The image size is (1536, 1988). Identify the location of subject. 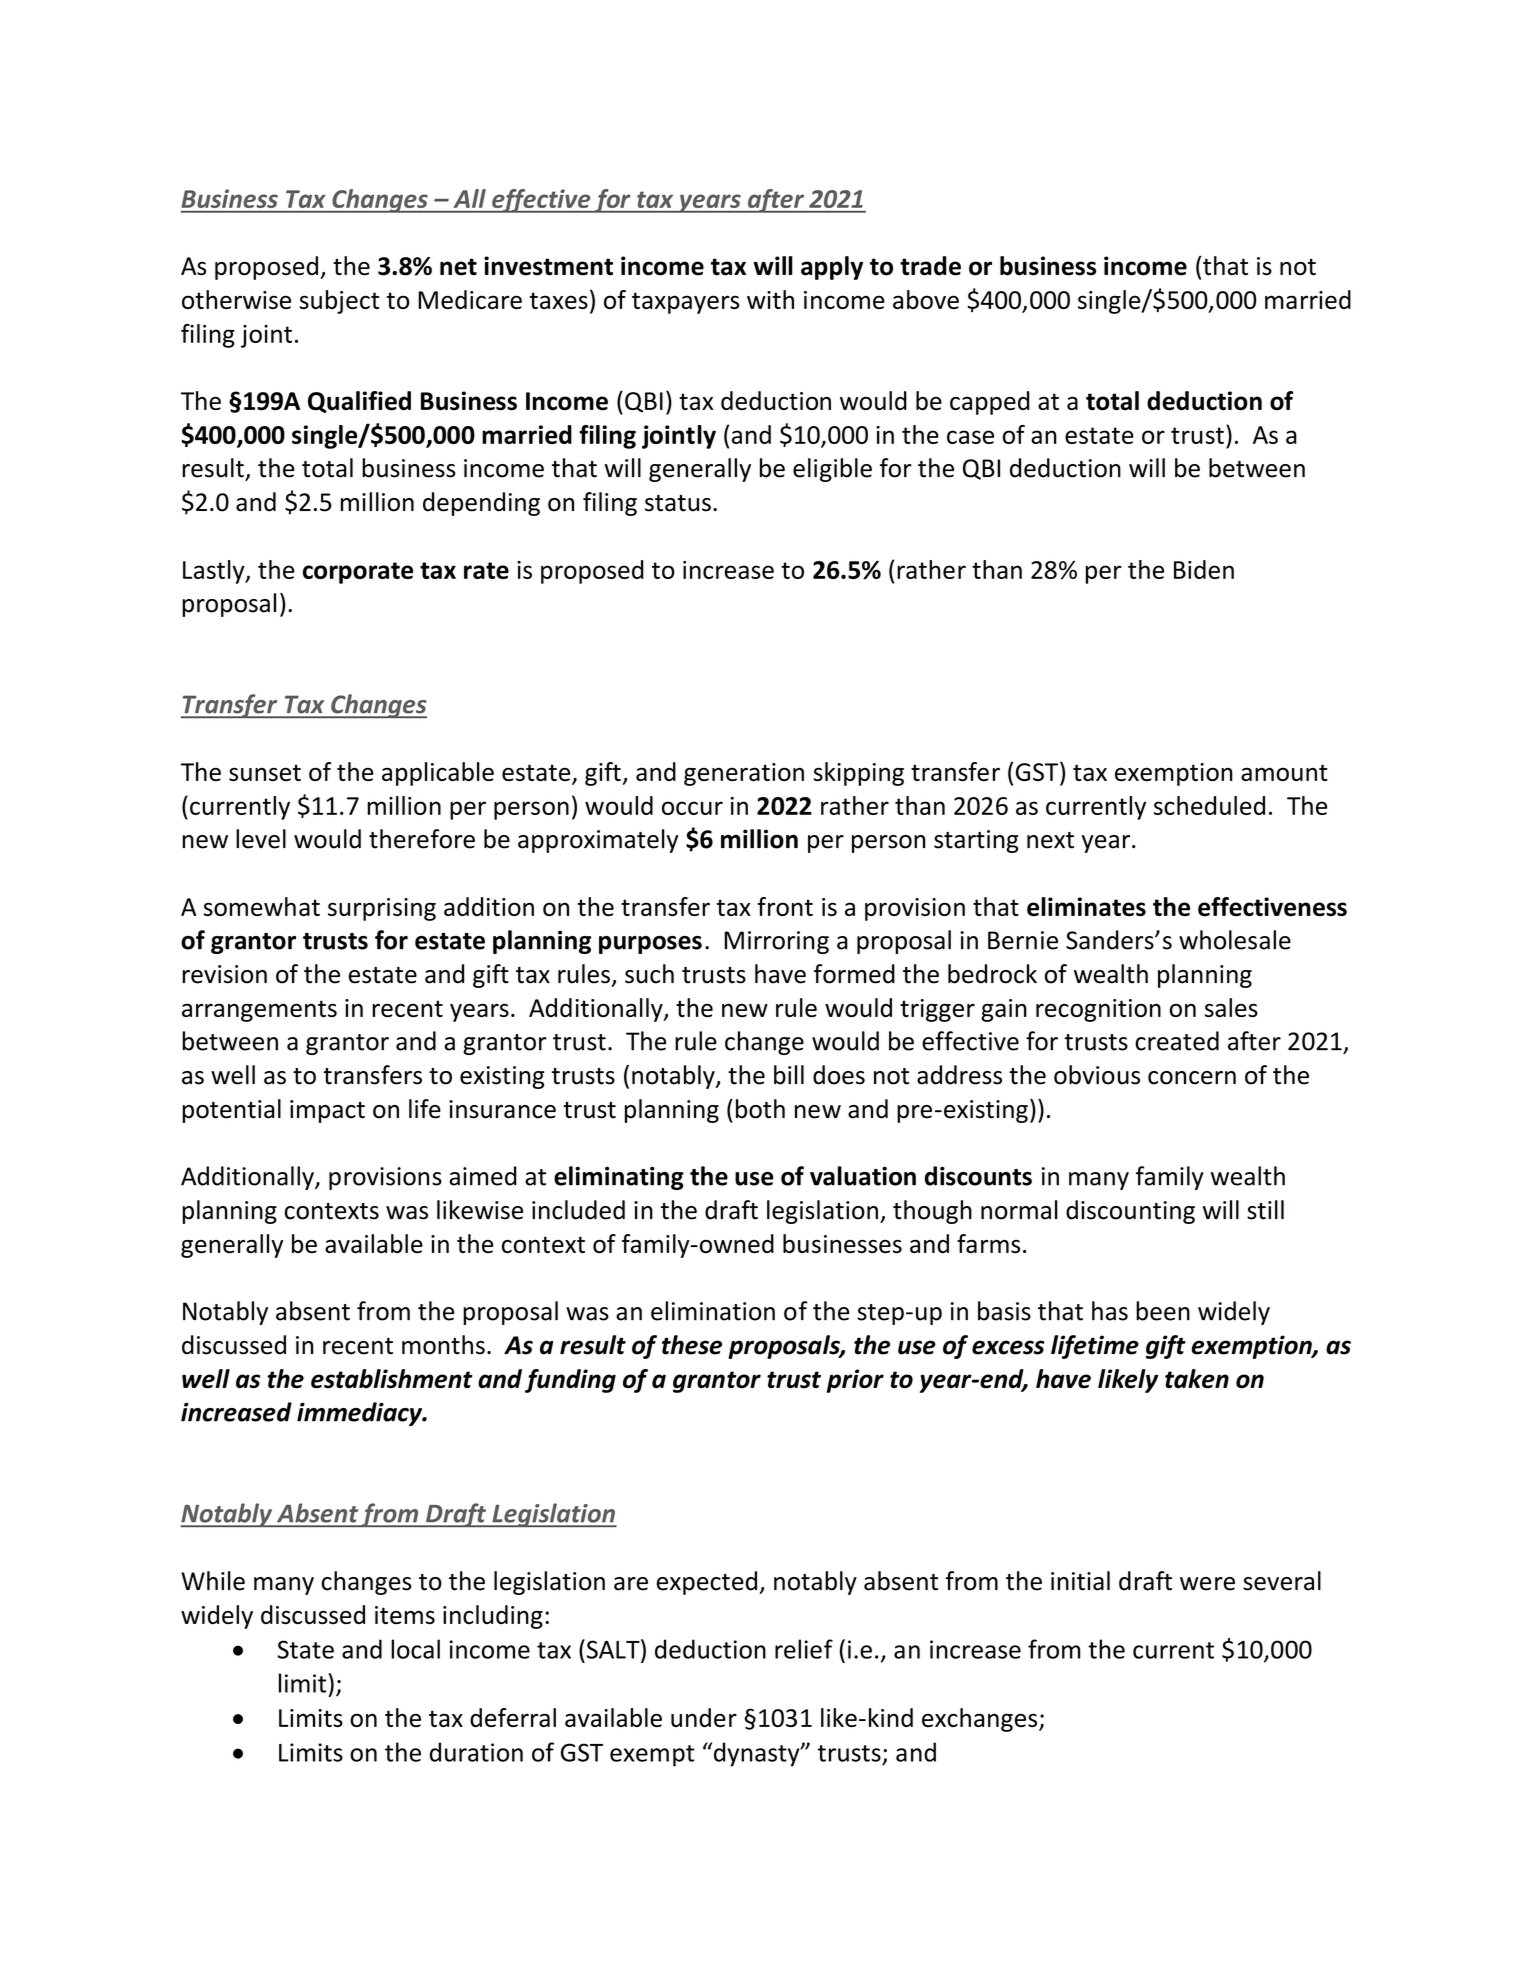
(340, 302).
